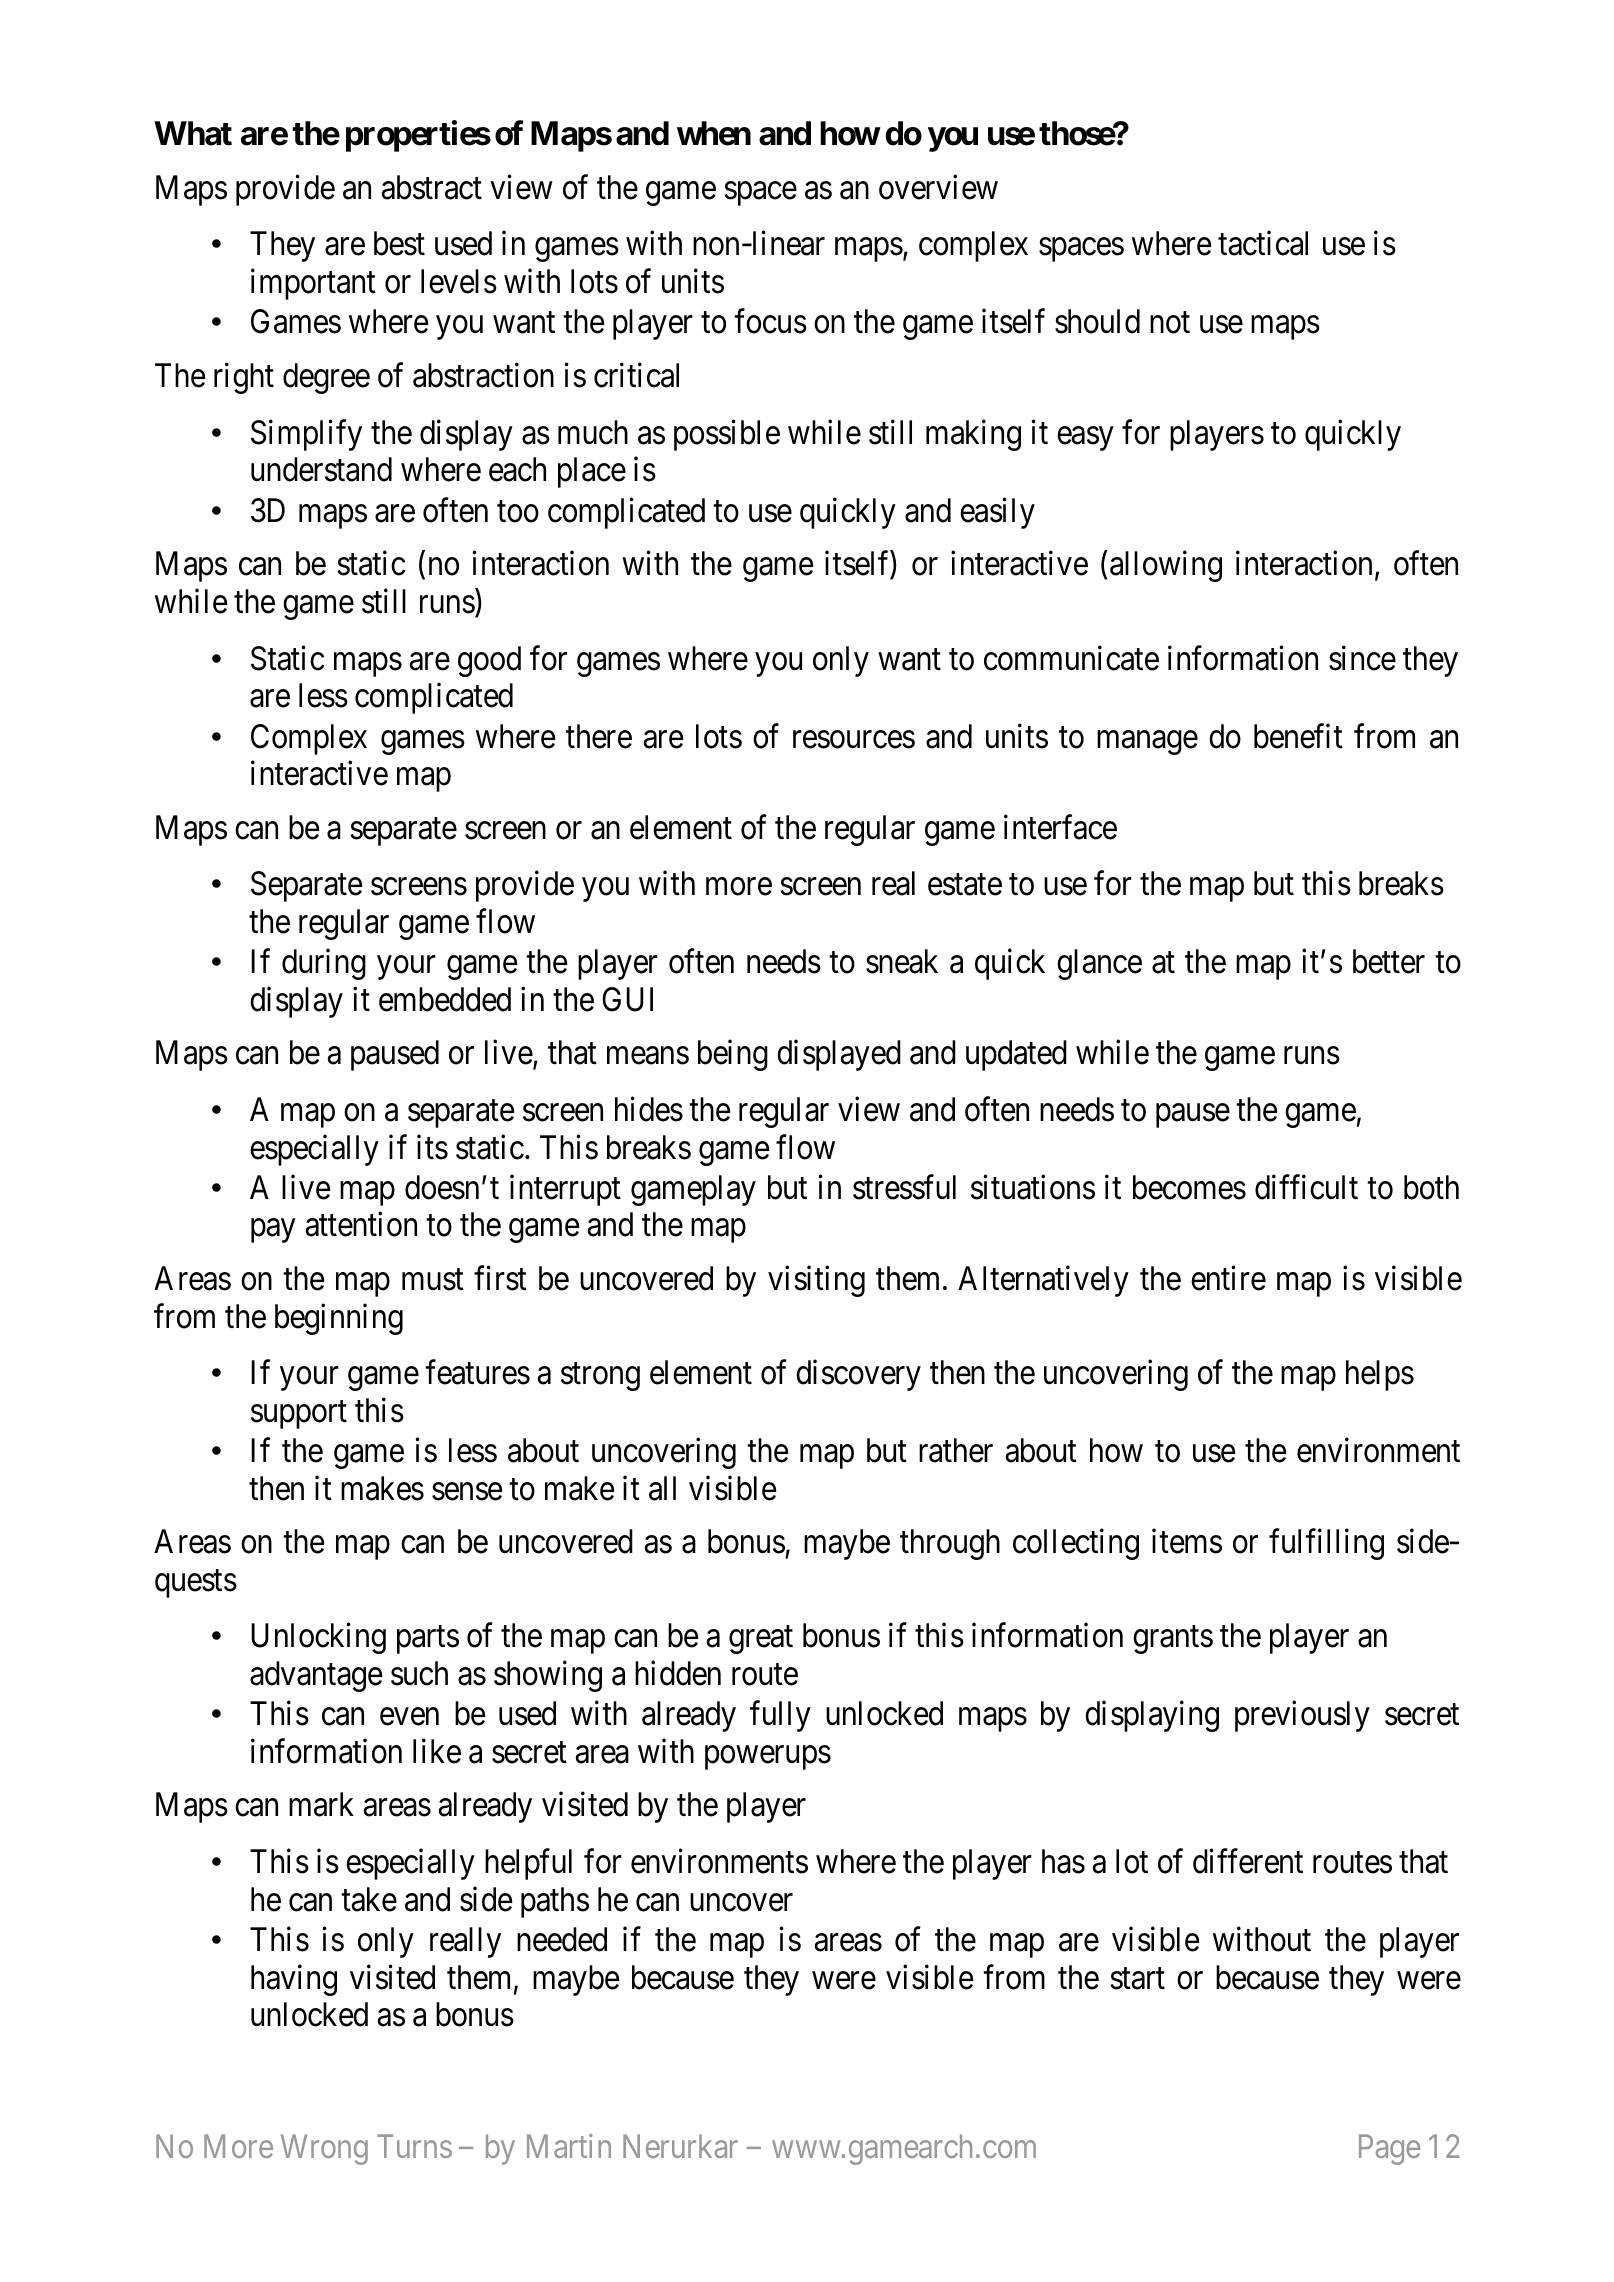 The height and width of the image is (2282, 1614). Describe the element at coordinates (714, 133) in the image. I see `when` at that location.
